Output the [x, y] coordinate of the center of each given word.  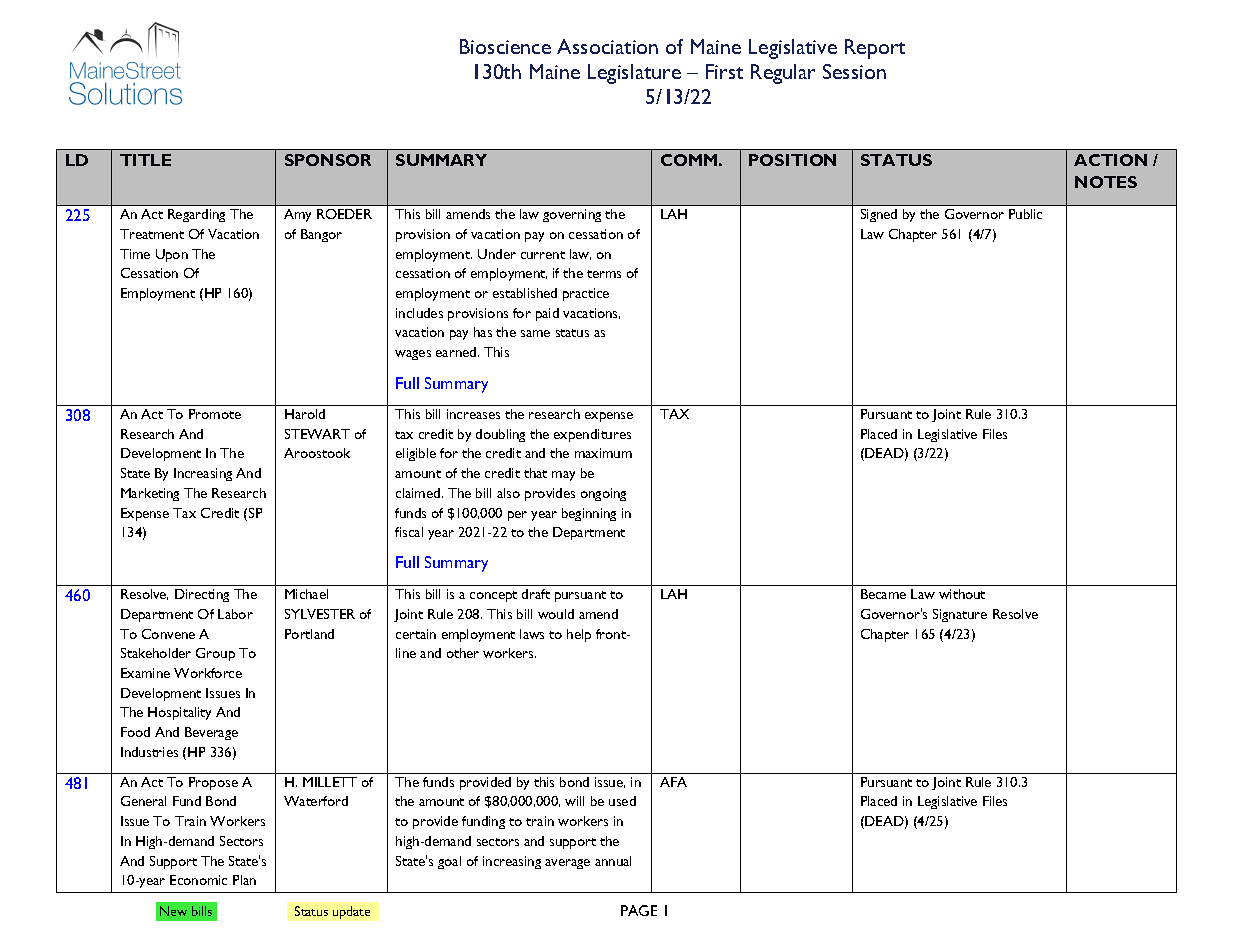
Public [1025, 214]
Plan [244, 880]
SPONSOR [328, 160]
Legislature [634, 74]
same [535, 333]
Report [875, 49]
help [579, 635]
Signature [960, 615]
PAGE [639, 910]
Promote [215, 414]
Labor [235, 614]
